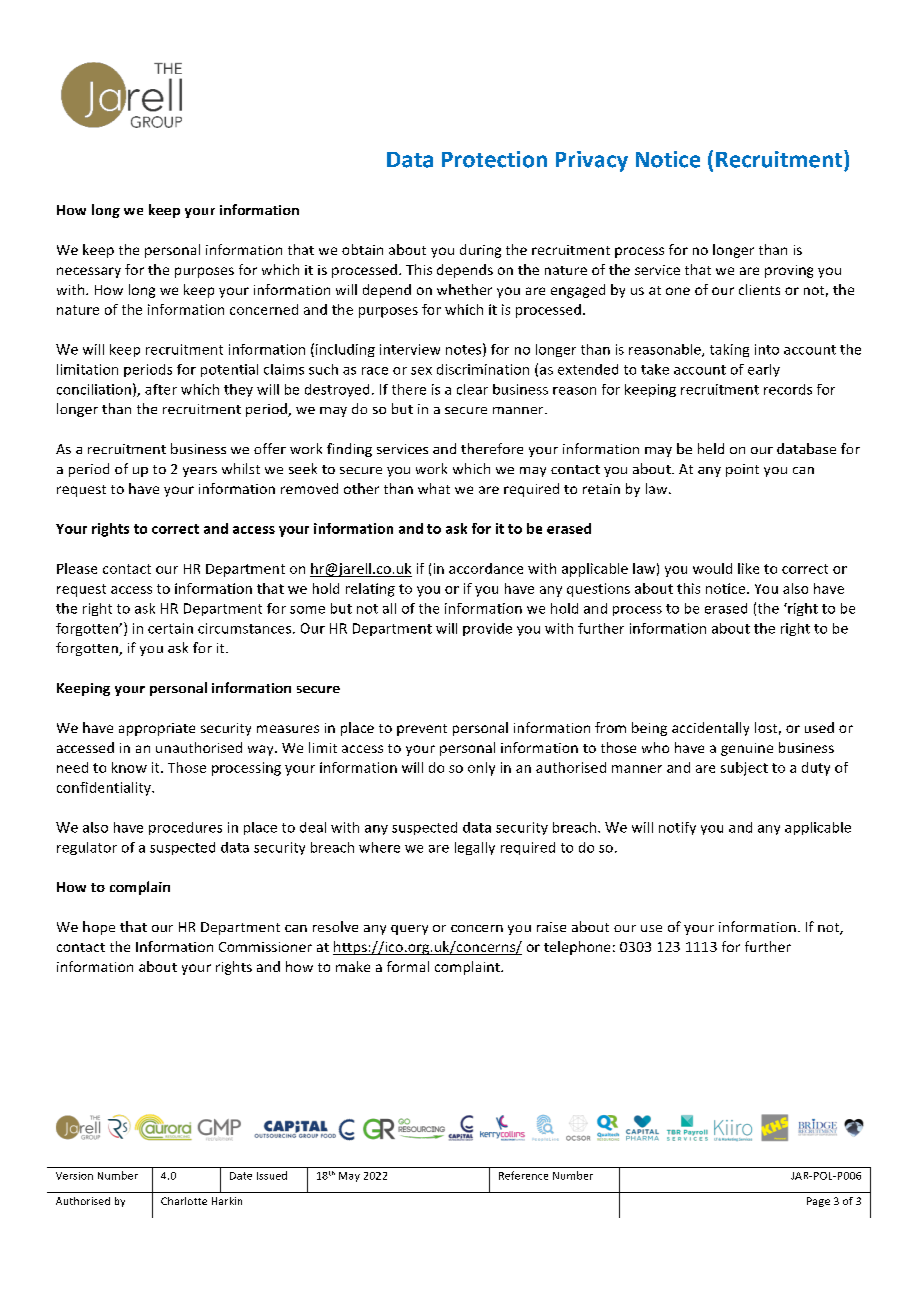 The width and height of the document is (924, 1308). I want to click on Page, so click(818, 1202).
